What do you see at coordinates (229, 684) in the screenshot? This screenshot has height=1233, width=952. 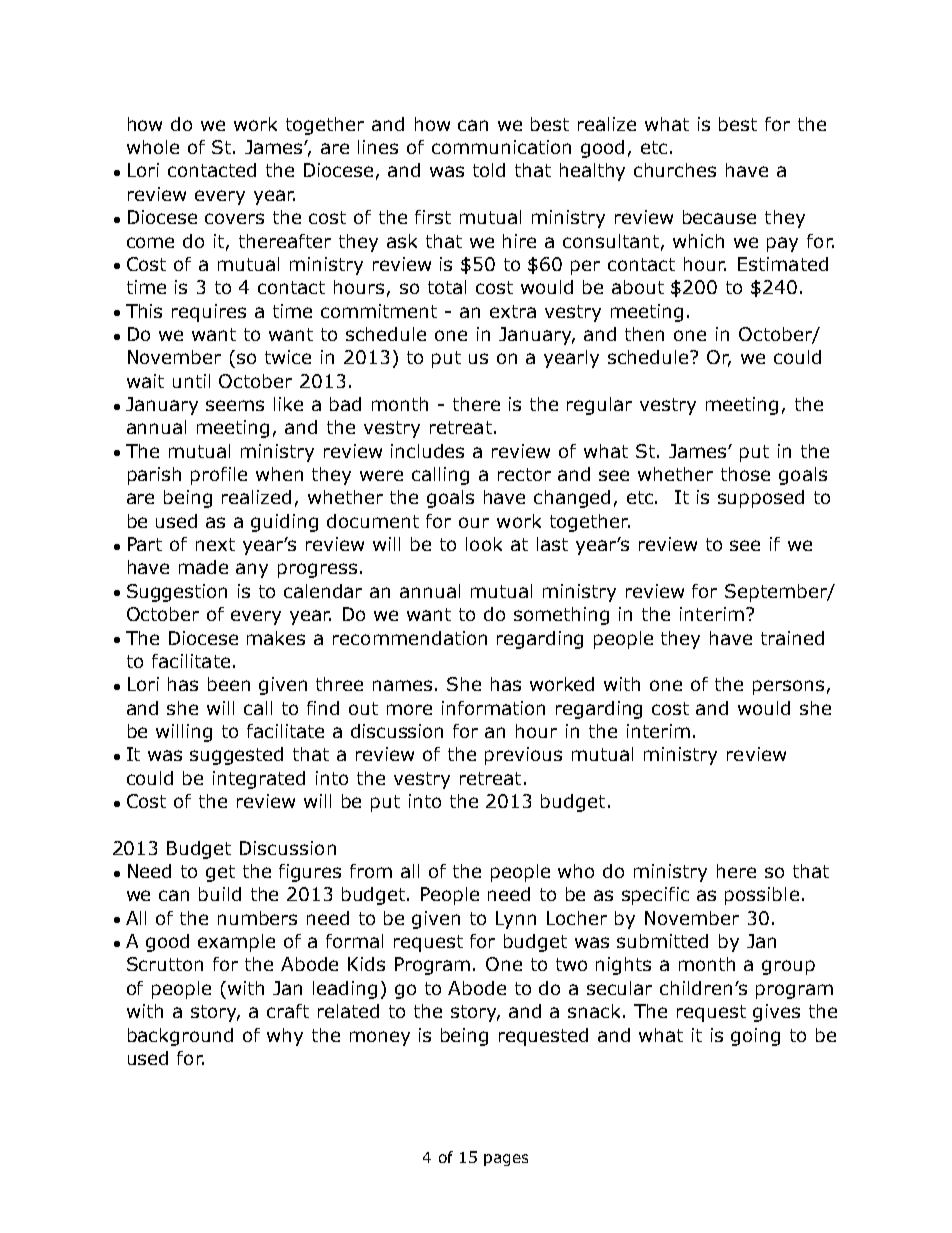 I see `been` at bounding box center [229, 684].
